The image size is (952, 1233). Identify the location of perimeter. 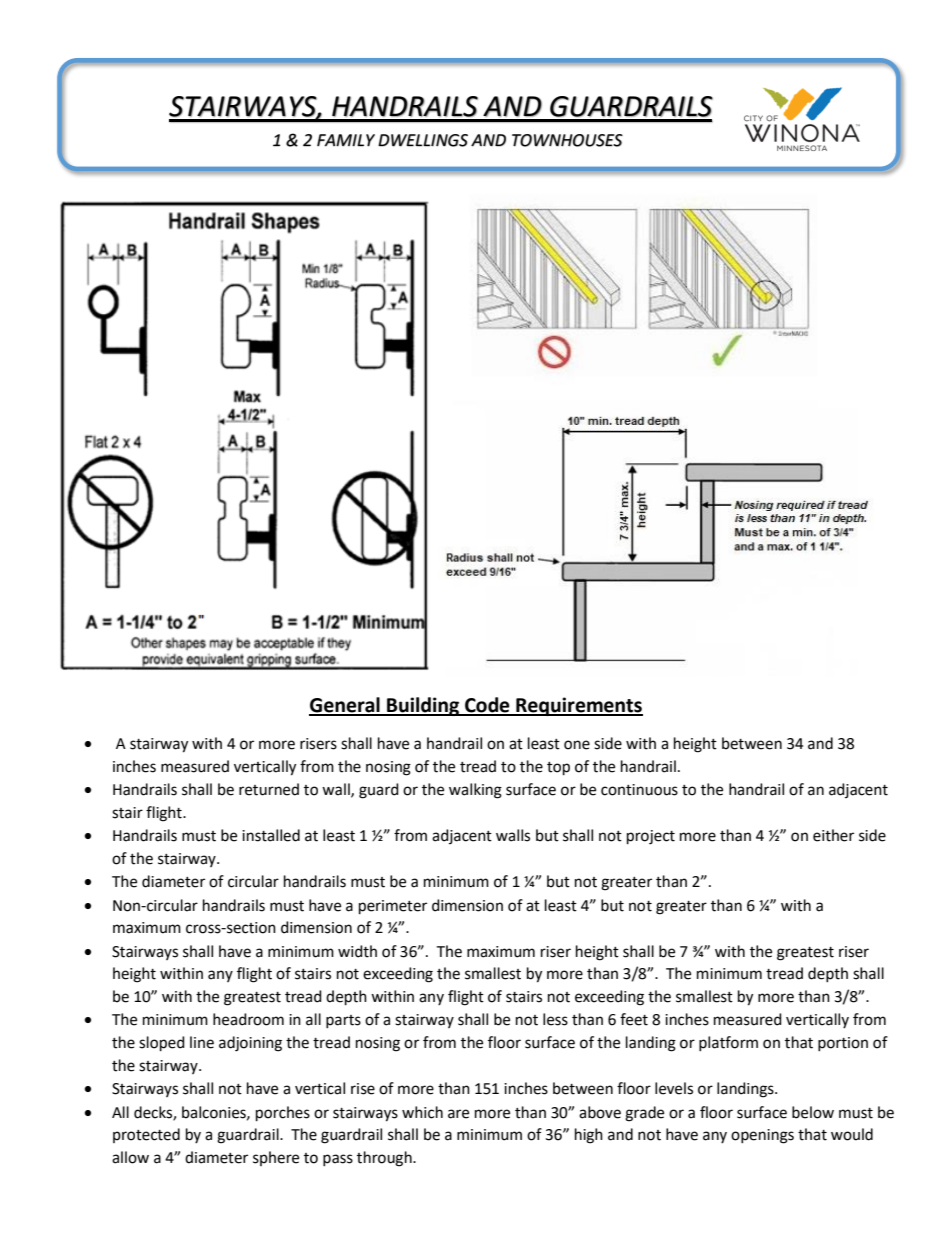
(393, 907).
